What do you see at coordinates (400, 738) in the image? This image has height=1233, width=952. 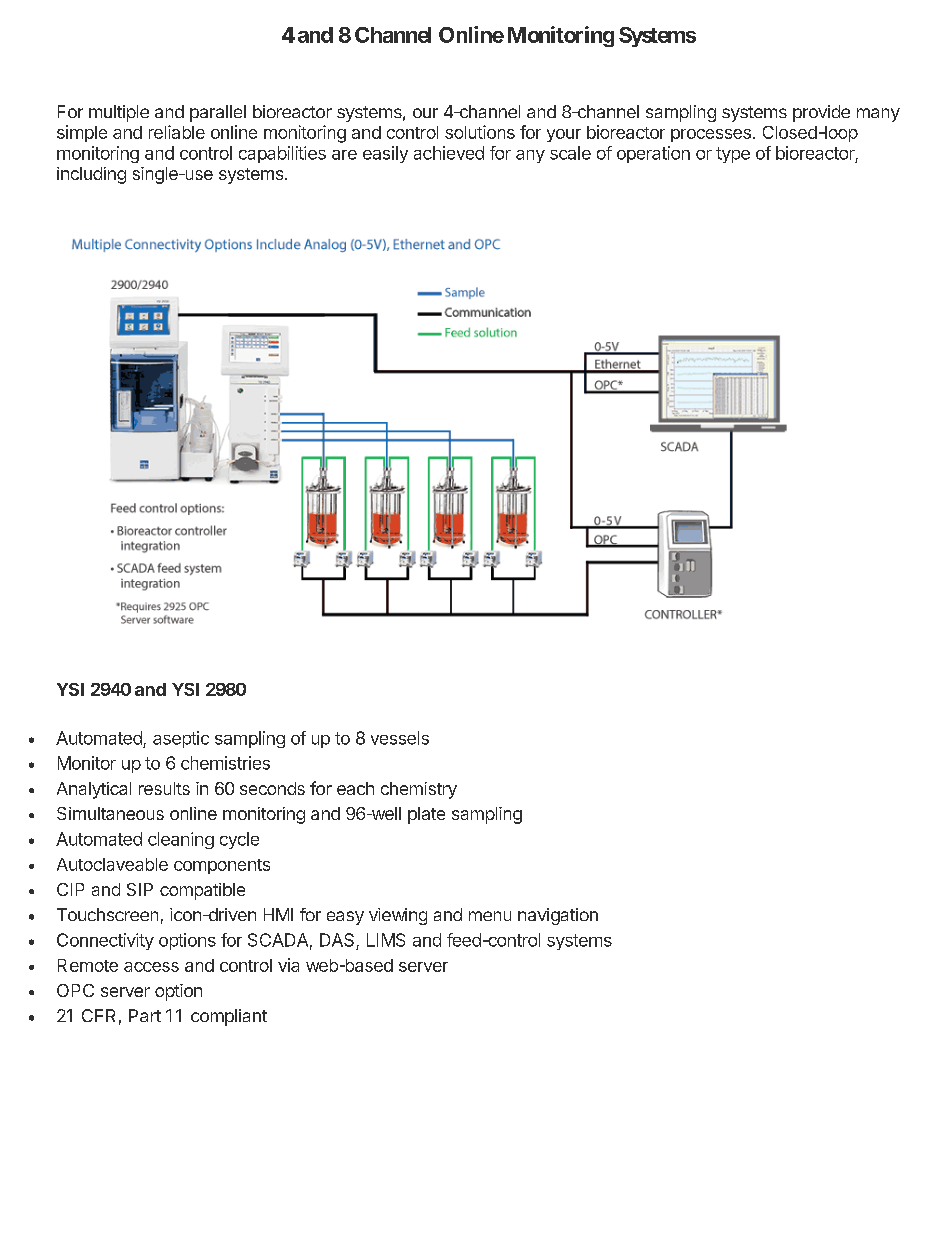 I see `vessels` at bounding box center [400, 738].
